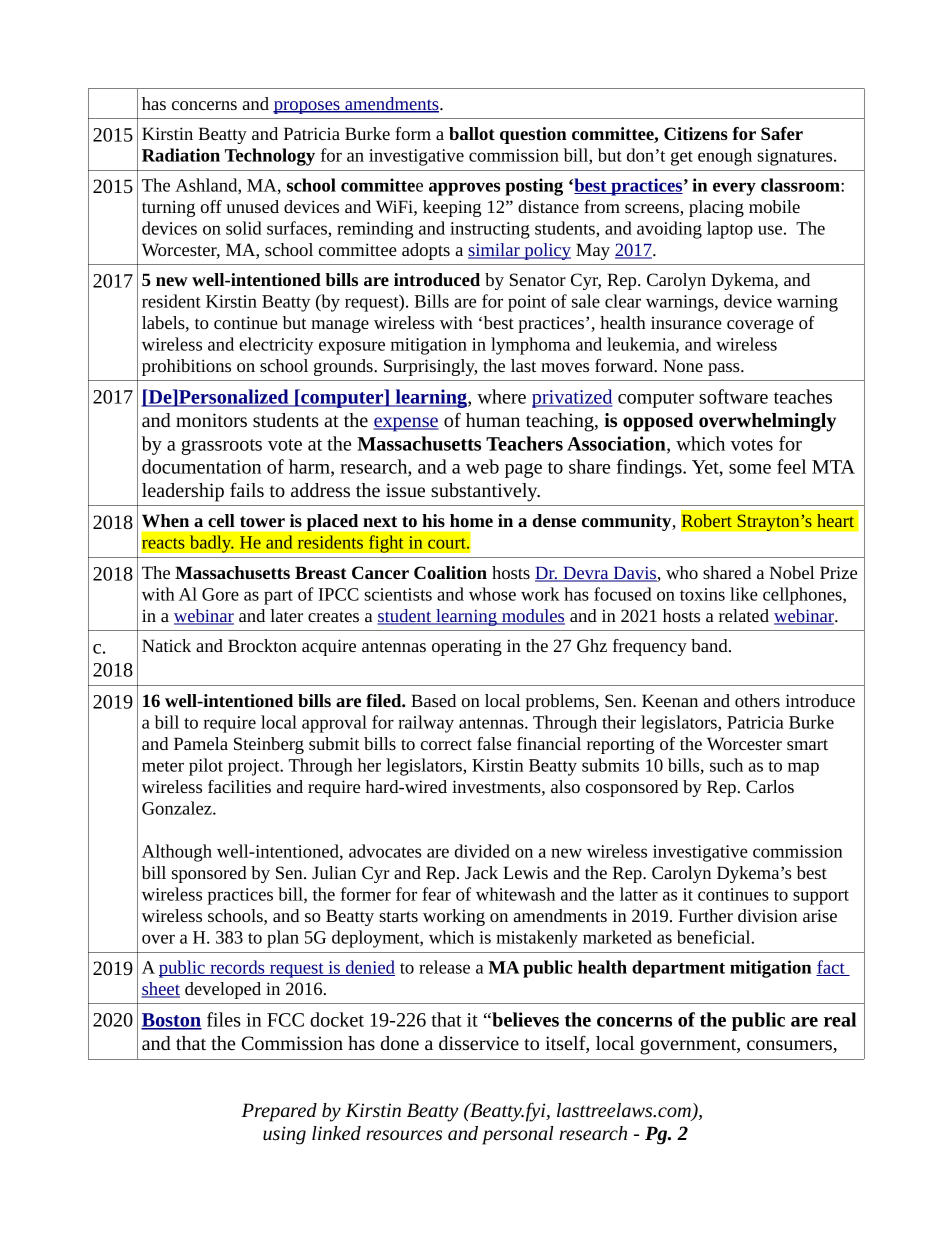 Image resolution: width=952 pixels, height=1233 pixels. Describe the element at coordinates (790, 1046) in the image. I see `consumers` at that location.
